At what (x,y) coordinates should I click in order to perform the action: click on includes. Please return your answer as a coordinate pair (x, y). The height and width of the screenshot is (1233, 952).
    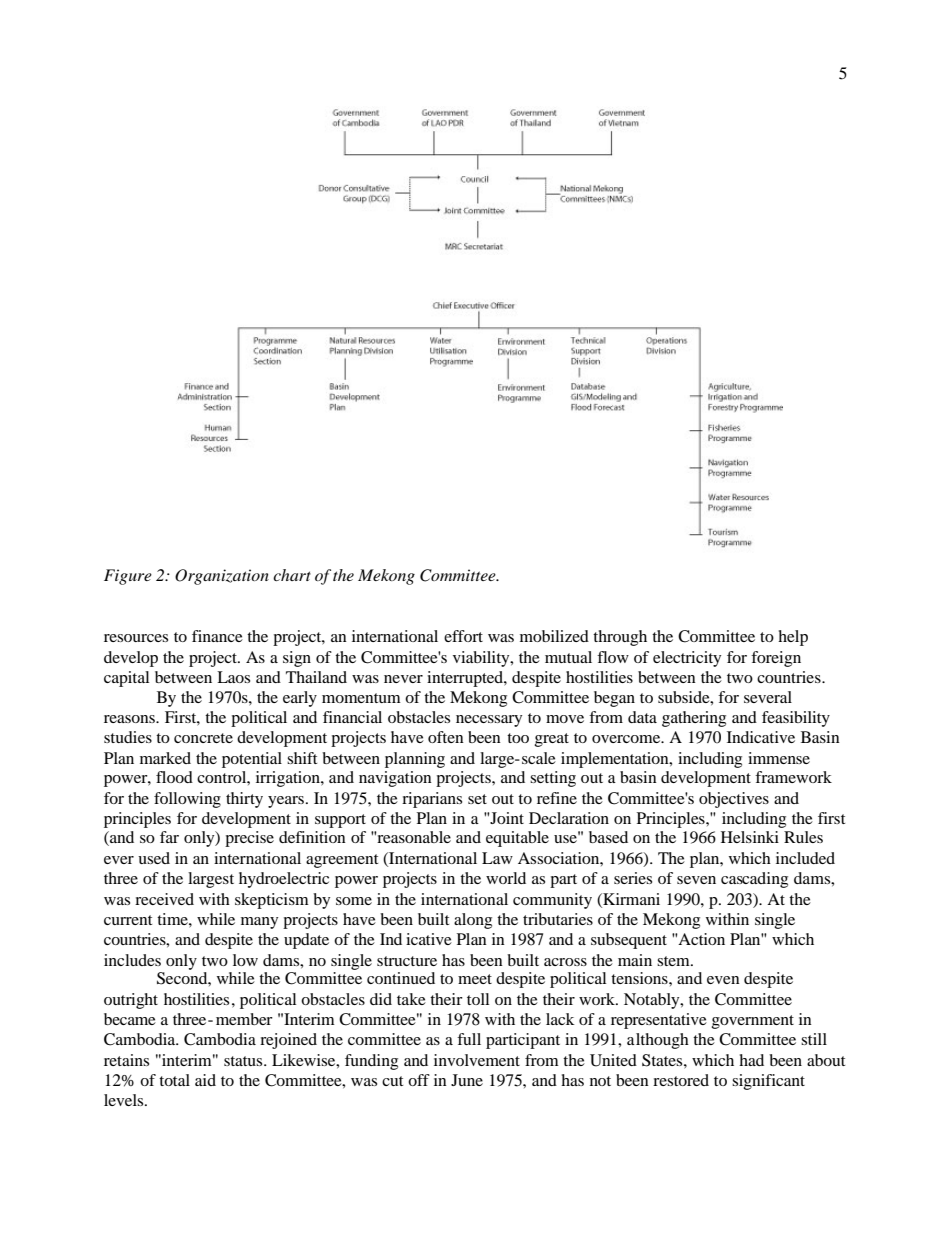
    Looking at the image, I should click on (132, 960).
